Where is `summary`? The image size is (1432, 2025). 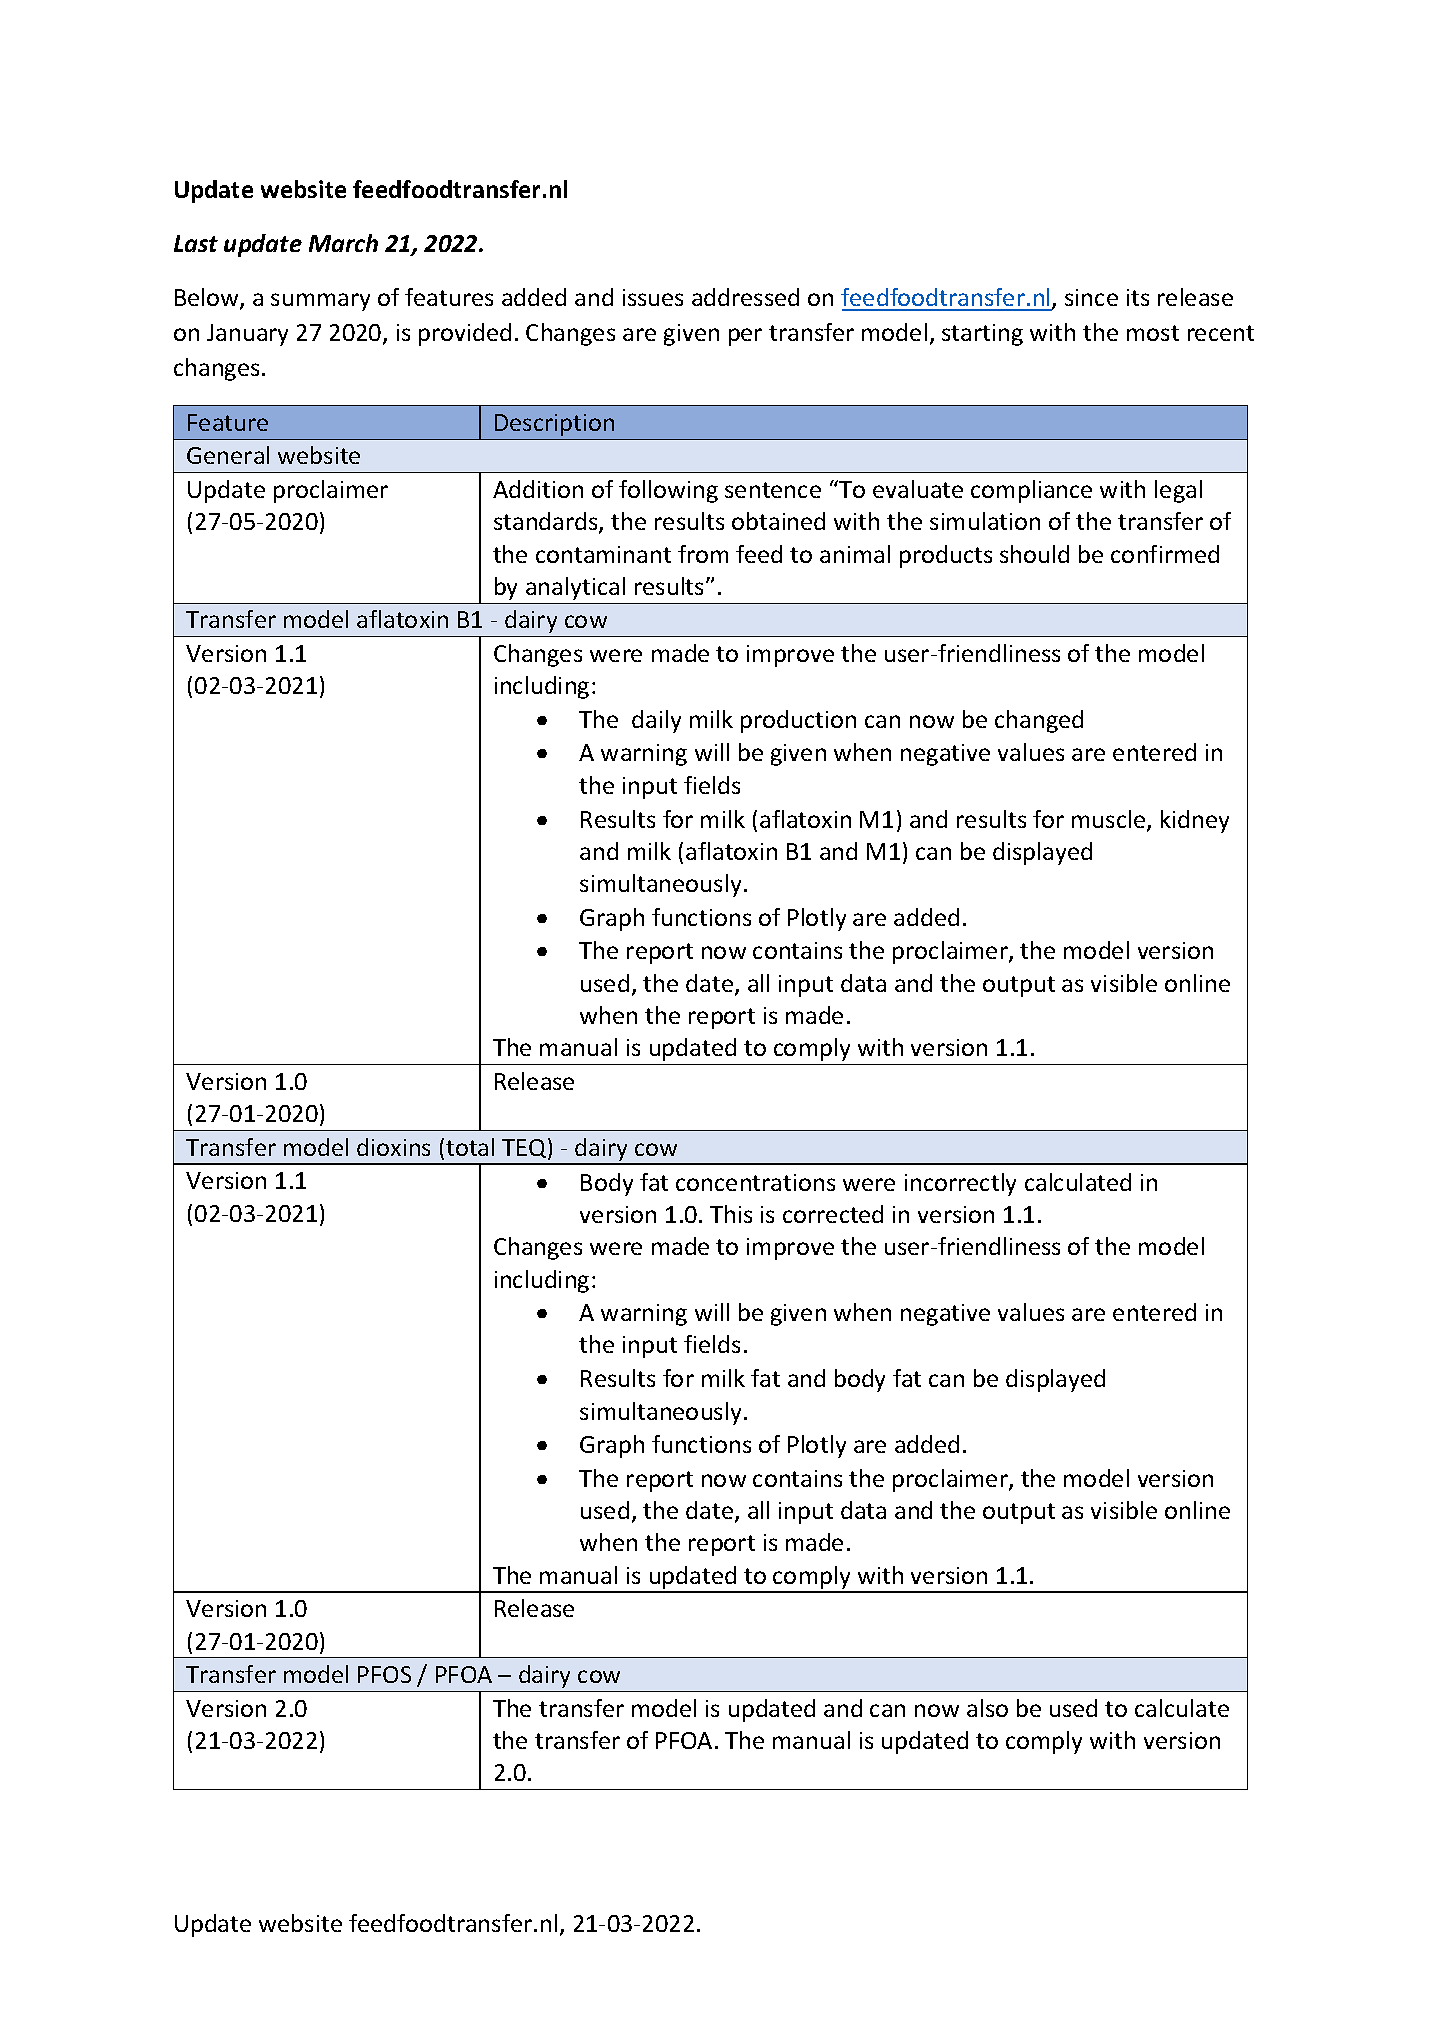
summary is located at coordinates (320, 302).
